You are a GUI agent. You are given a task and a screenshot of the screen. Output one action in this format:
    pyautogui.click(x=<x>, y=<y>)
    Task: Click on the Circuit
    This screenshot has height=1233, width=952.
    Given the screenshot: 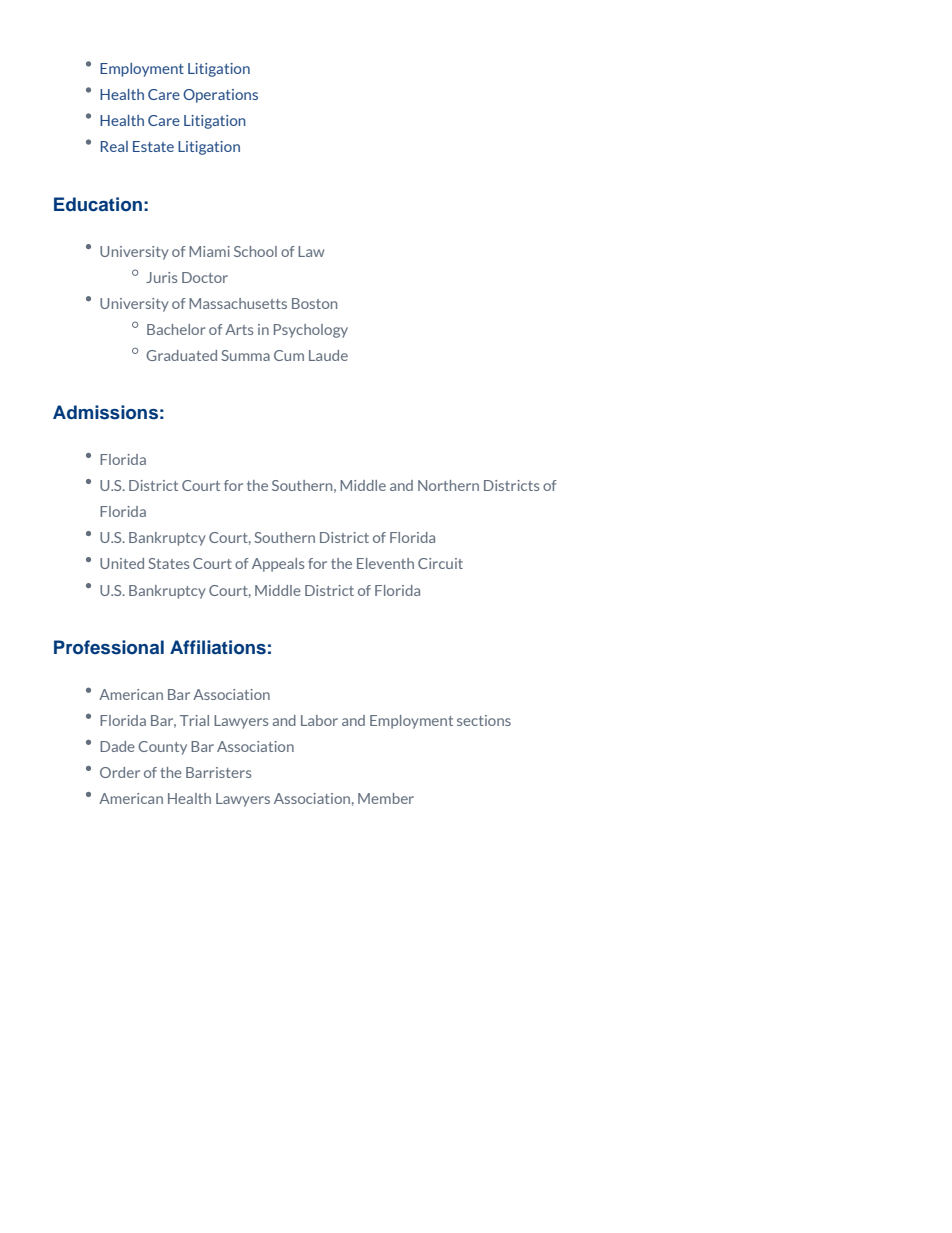 What is the action you would take?
    pyautogui.click(x=440, y=563)
